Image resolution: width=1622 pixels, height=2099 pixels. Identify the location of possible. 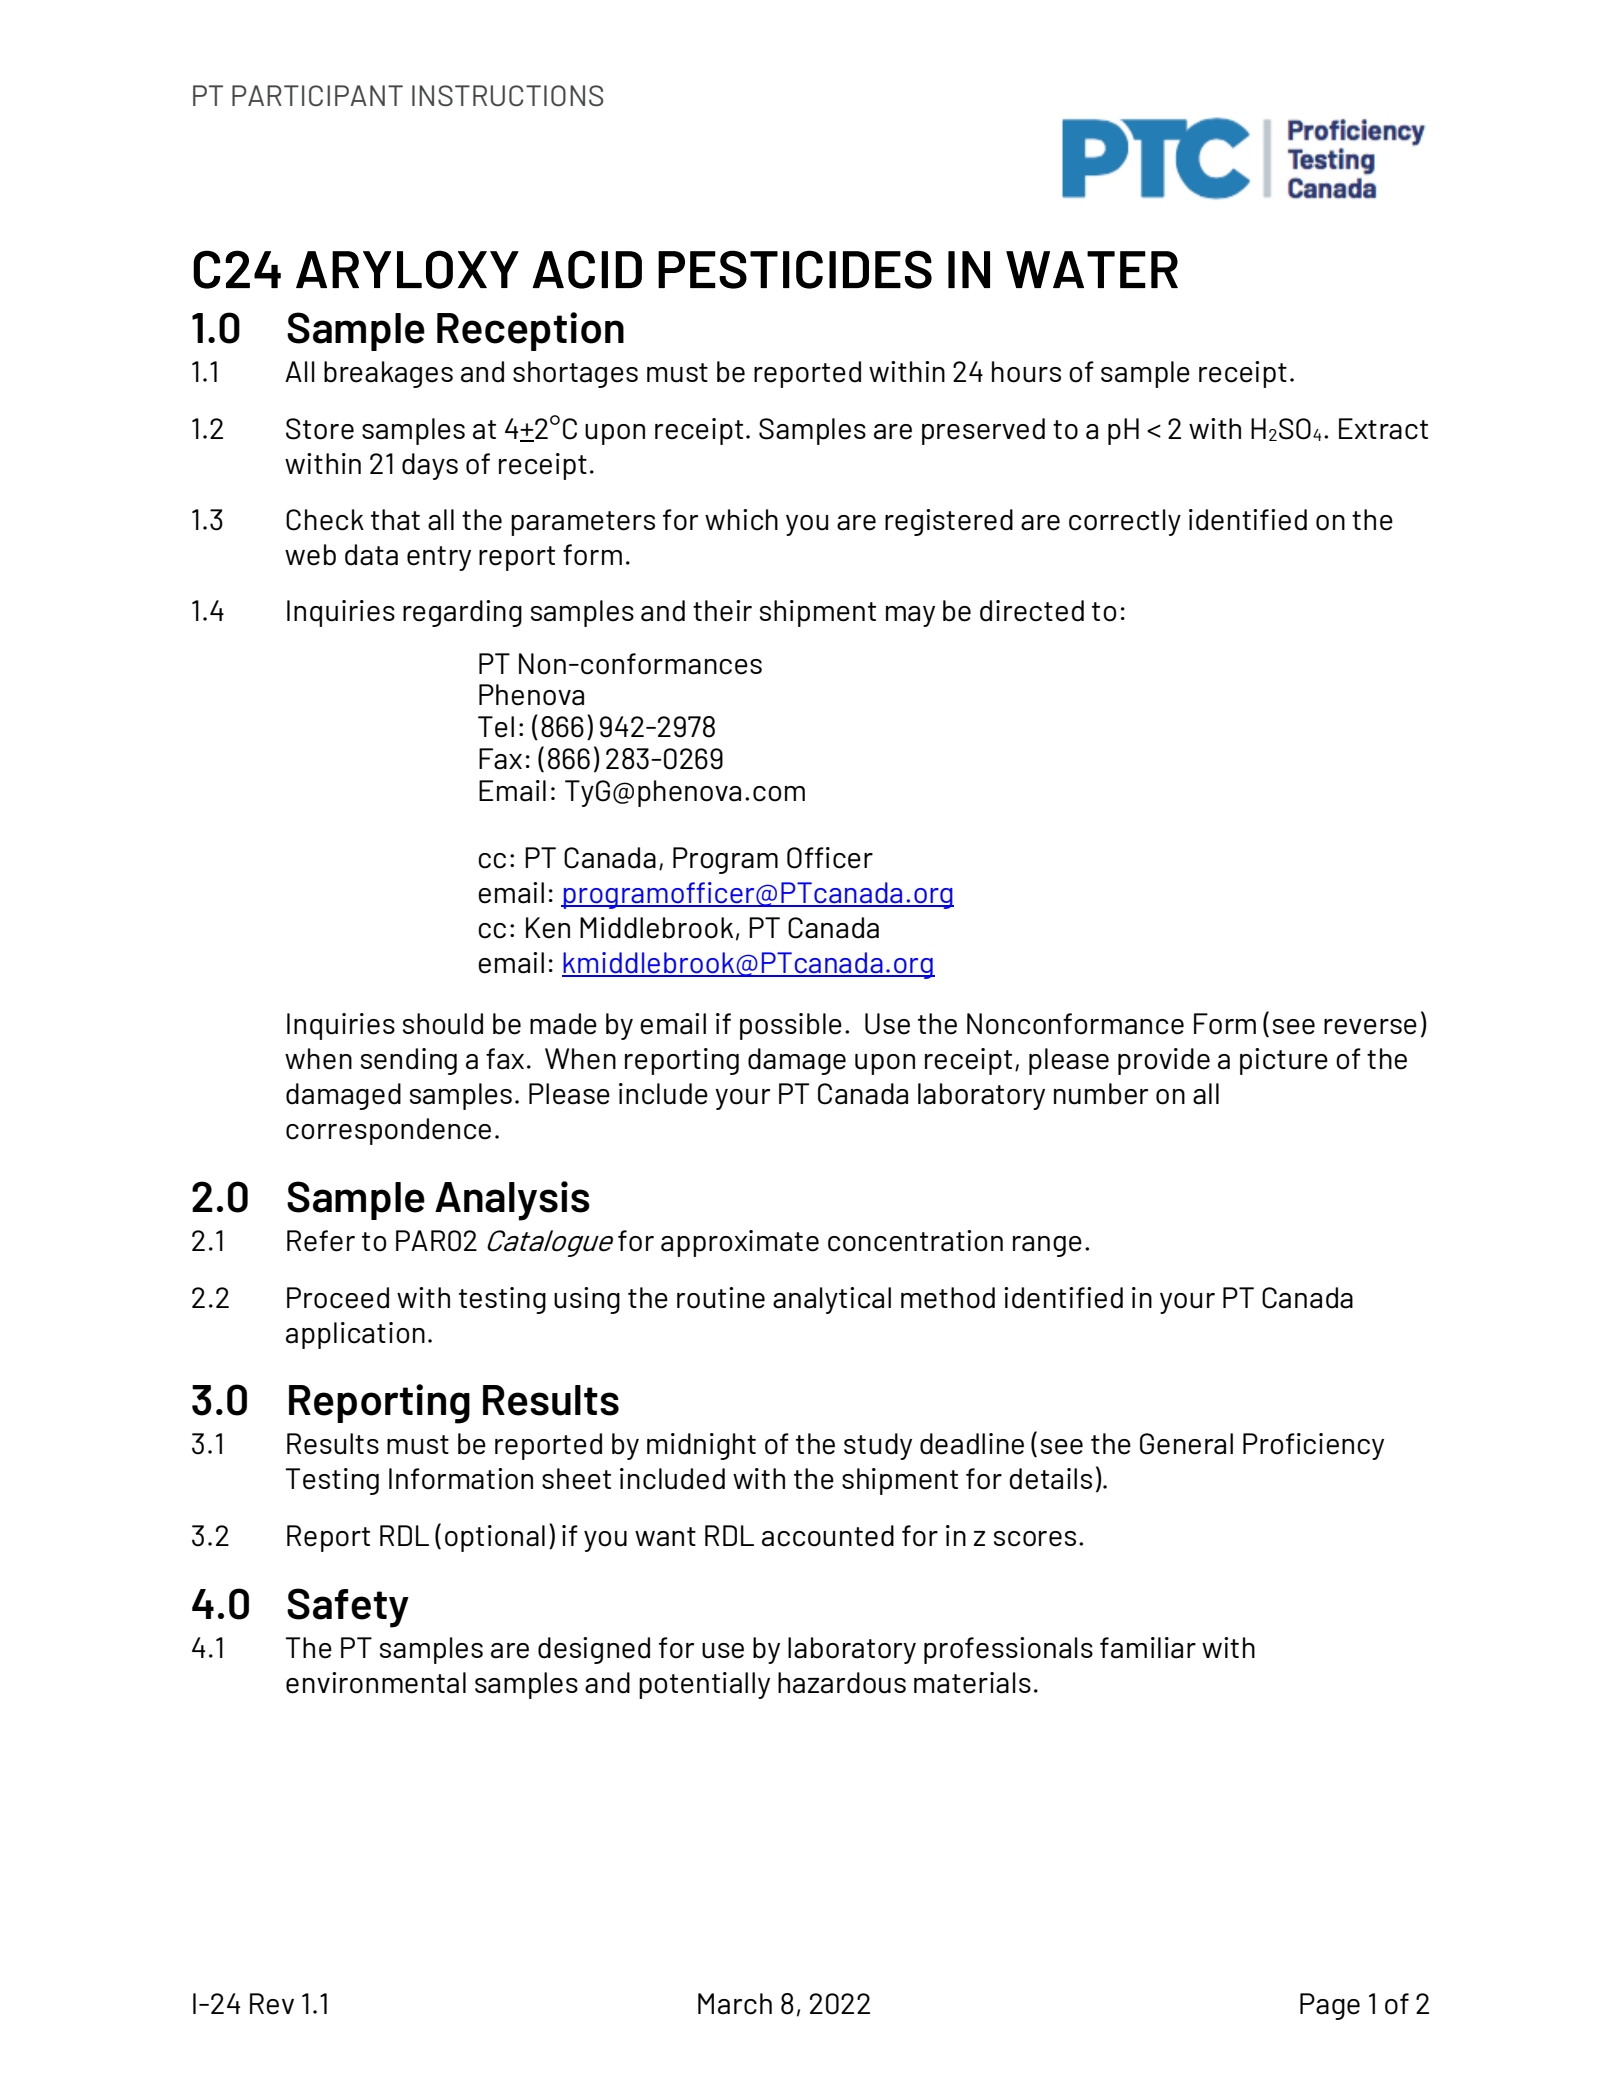
(791, 1026).
